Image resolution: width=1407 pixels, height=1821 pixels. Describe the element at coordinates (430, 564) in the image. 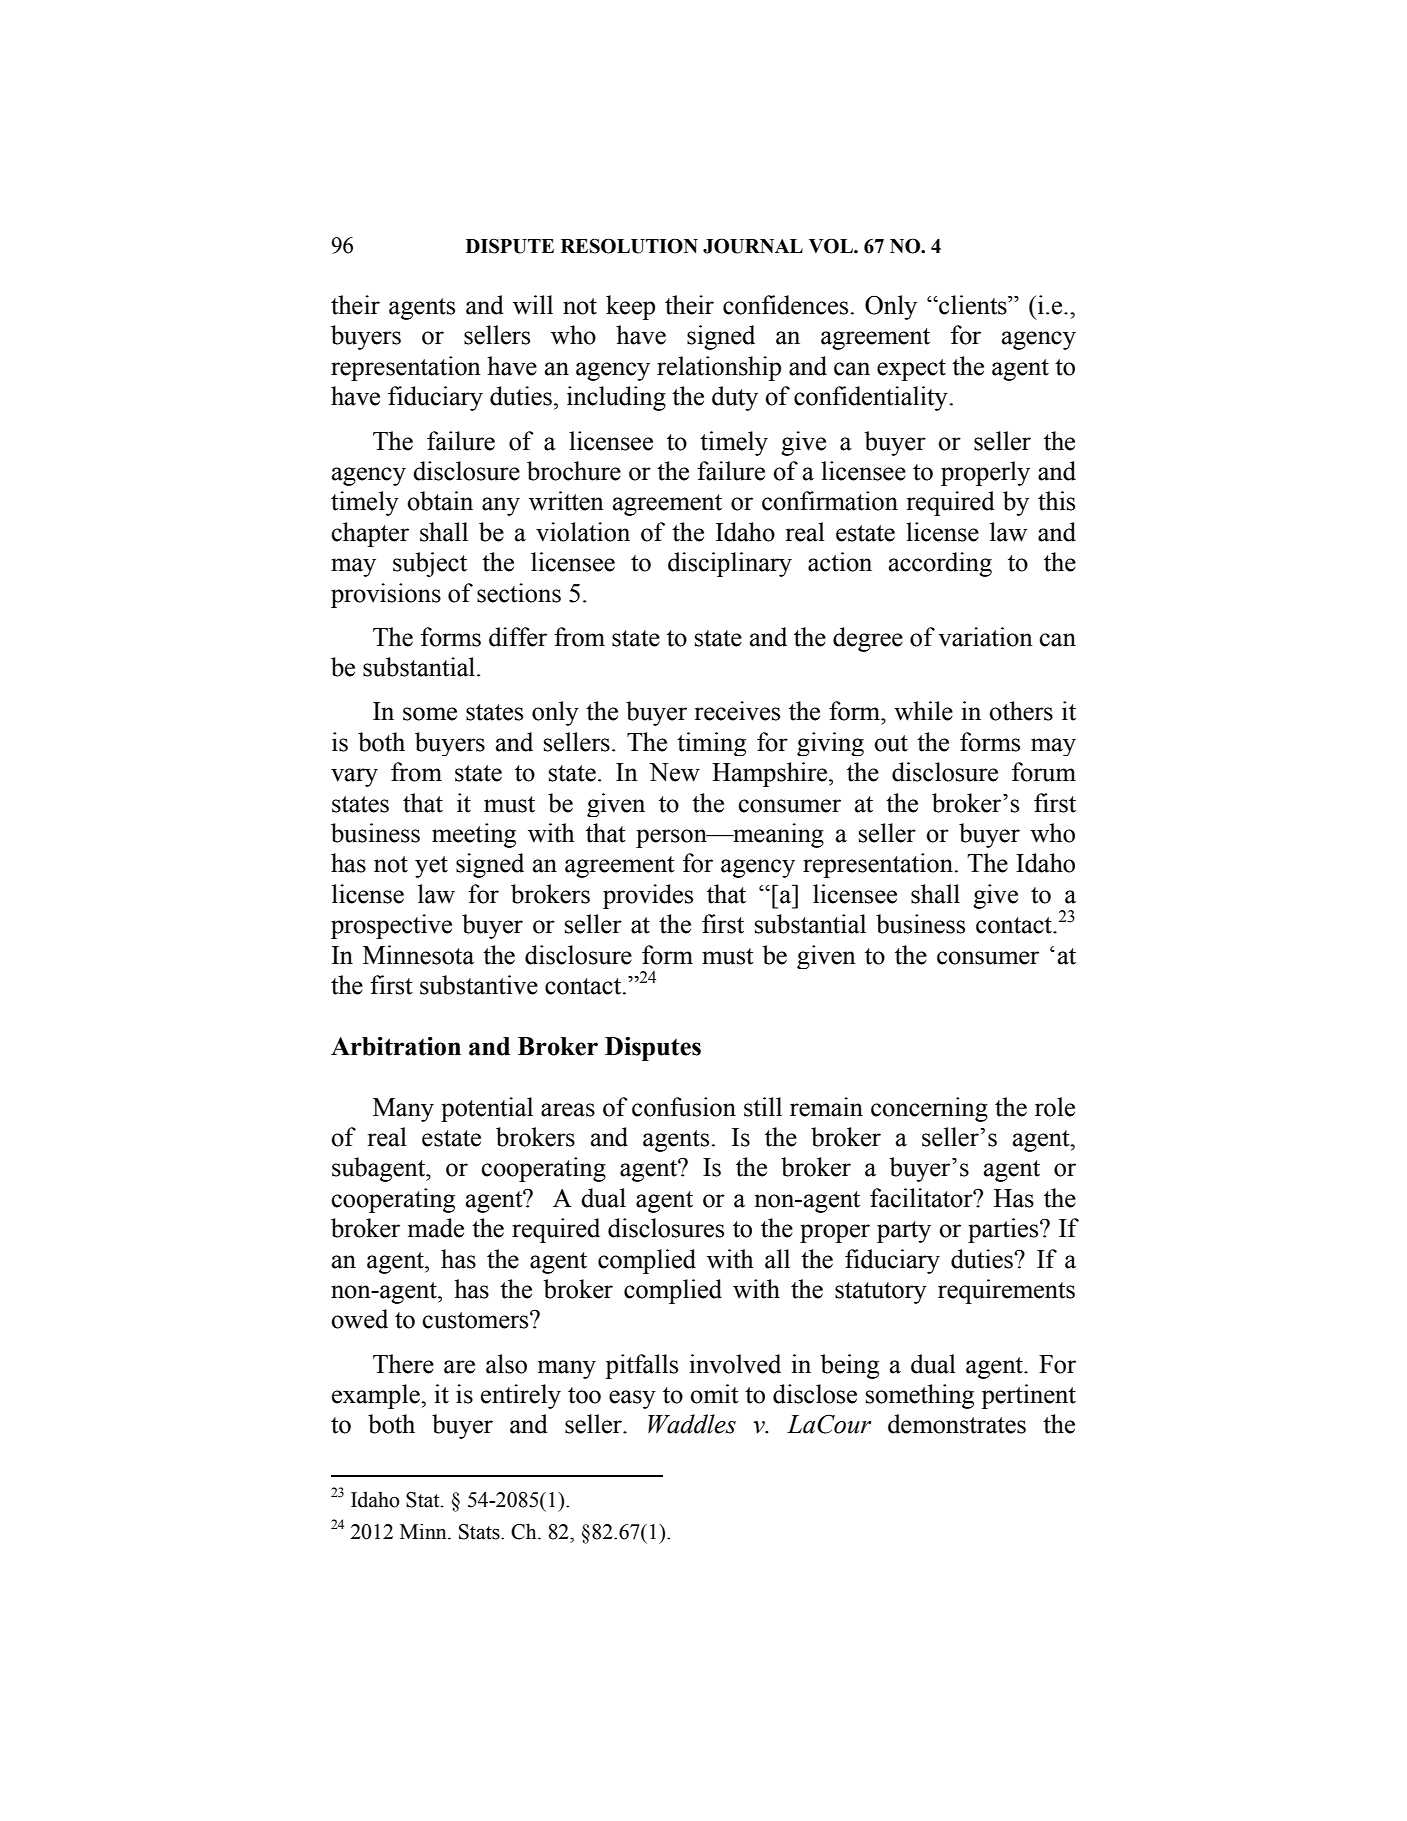

I see `subject` at that location.
